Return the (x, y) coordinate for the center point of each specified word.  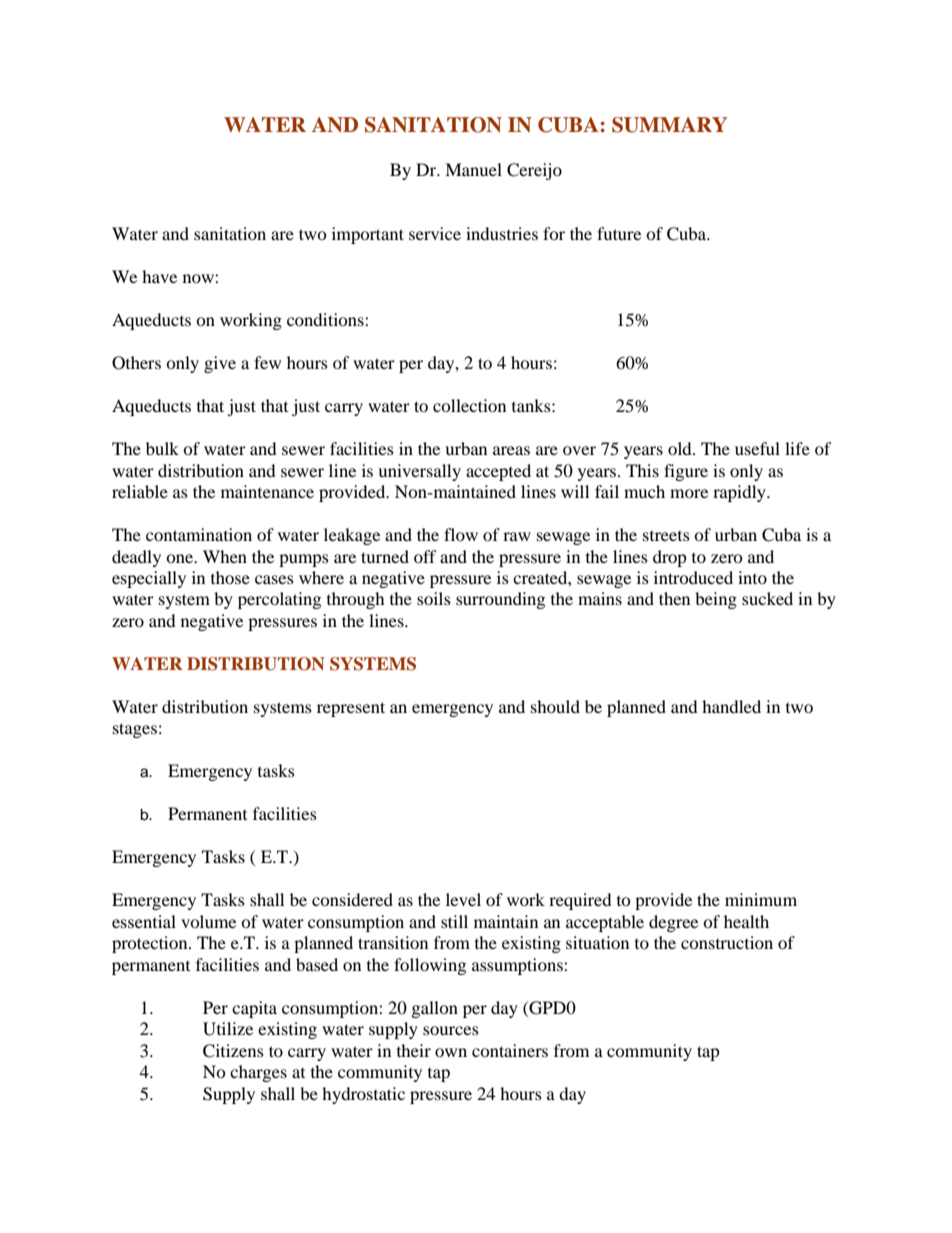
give (220, 364)
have (159, 276)
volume (208, 921)
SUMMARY (669, 125)
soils (434, 598)
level (463, 899)
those (230, 577)
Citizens (233, 1051)
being (716, 600)
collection (469, 405)
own (451, 1052)
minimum (761, 899)
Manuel (473, 169)
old (681, 448)
